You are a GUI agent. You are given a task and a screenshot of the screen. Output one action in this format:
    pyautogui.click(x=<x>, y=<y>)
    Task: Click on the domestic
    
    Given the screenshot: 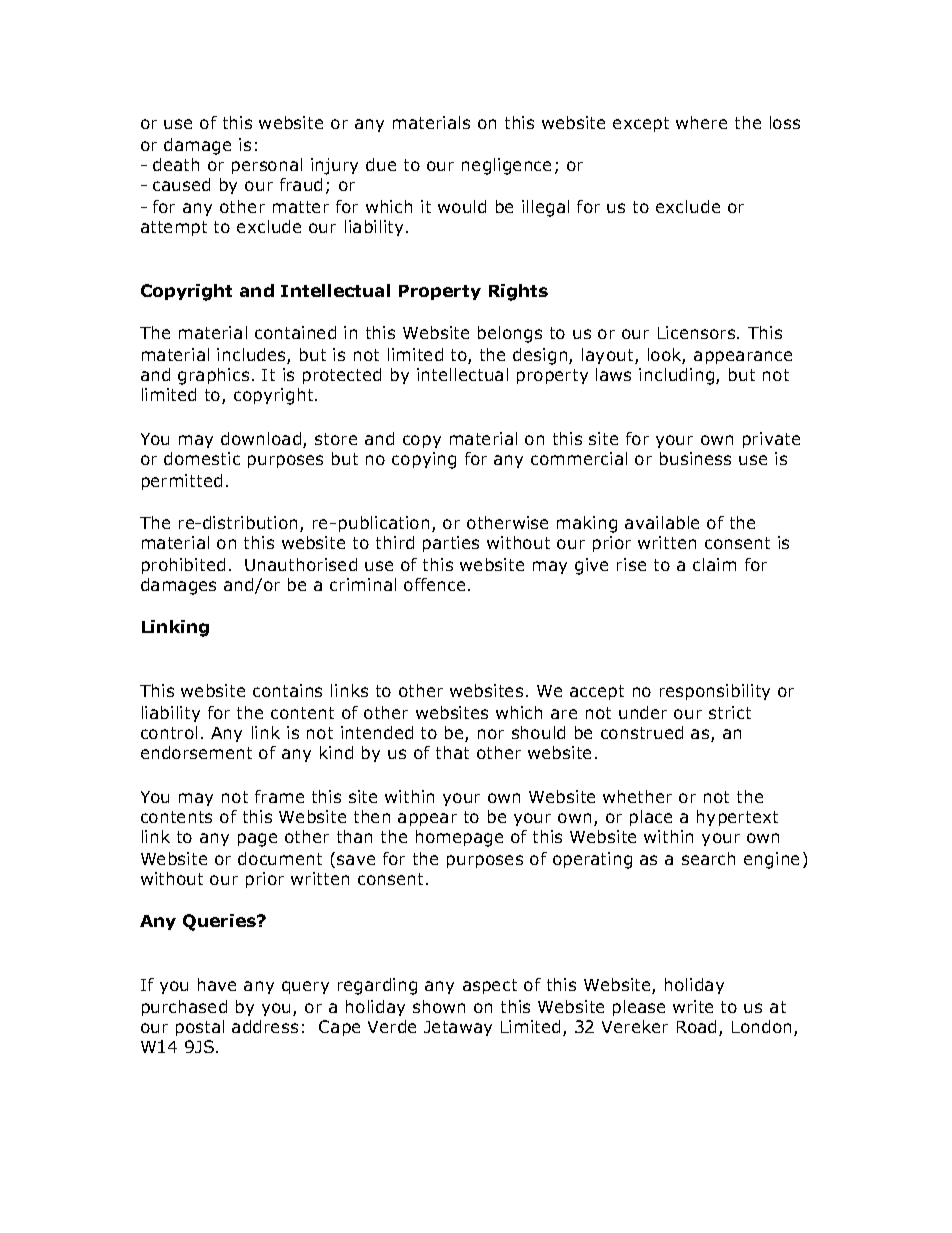 What is the action you would take?
    pyautogui.click(x=202, y=458)
